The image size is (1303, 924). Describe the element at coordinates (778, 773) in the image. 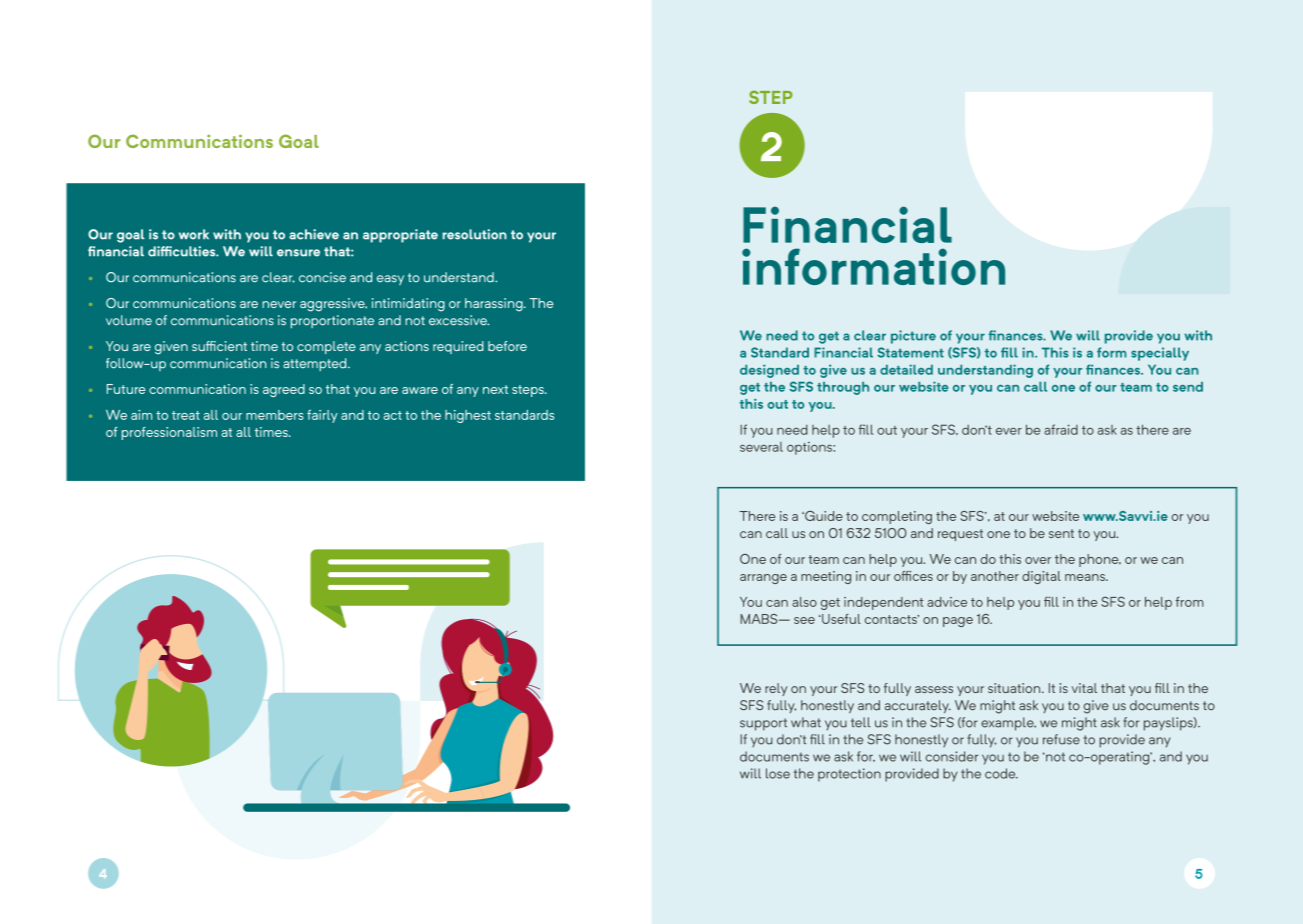

I see `lose` at that location.
